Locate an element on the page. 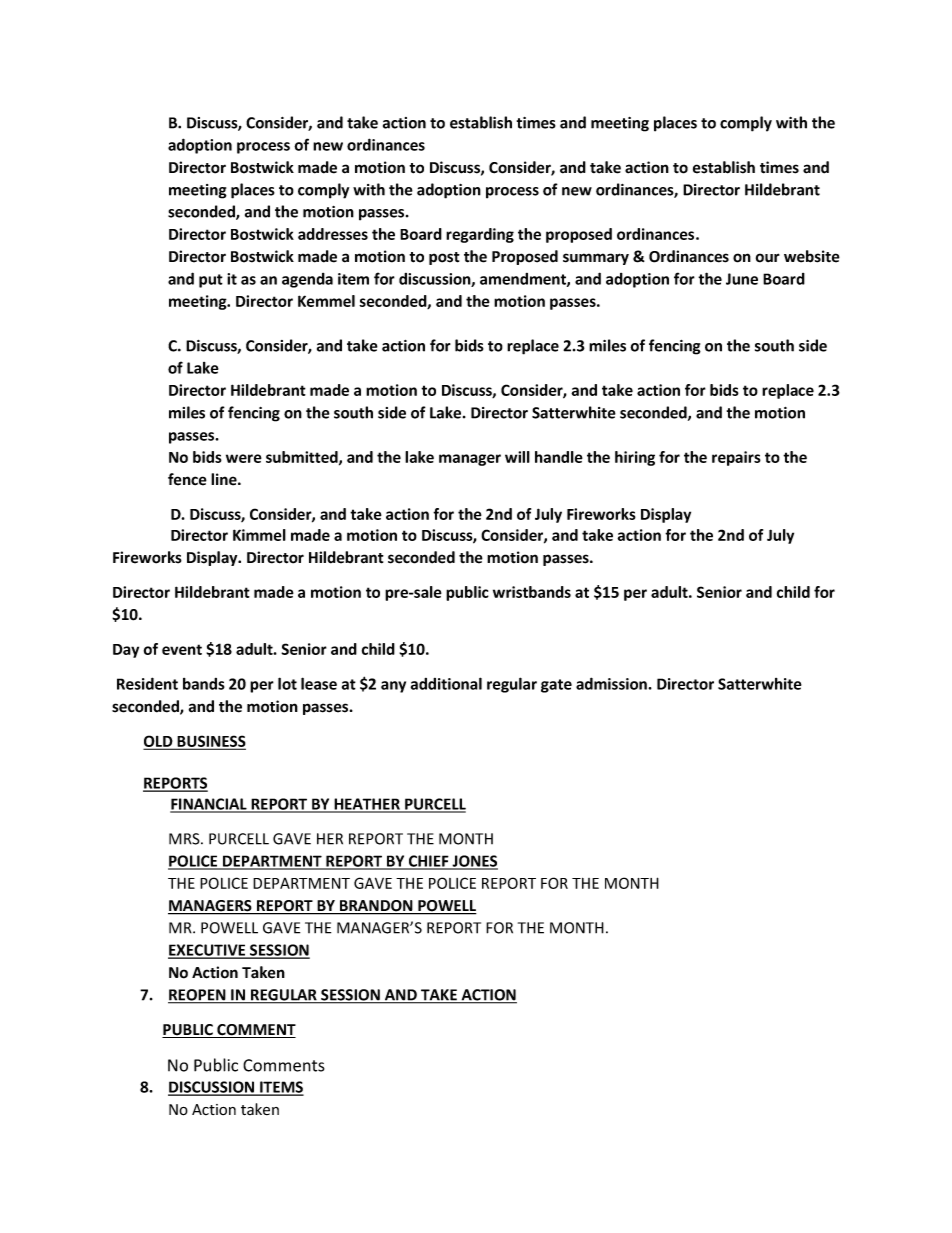  JONES is located at coordinates (474, 862).
